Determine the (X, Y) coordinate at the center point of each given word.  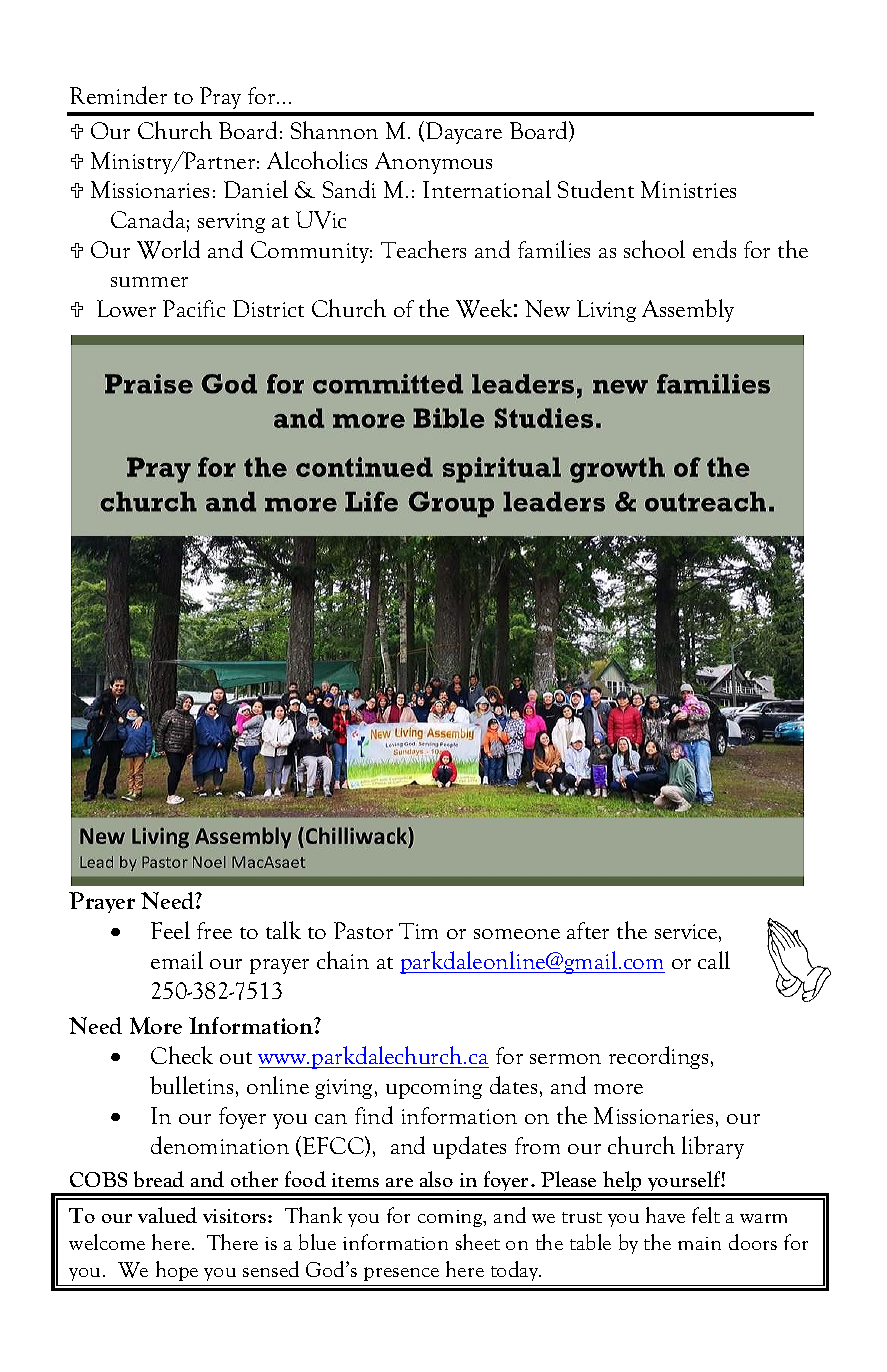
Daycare (464, 133)
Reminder (118, 95)
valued (167, 1215)
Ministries (688, 189)
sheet (478, 1242)
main (699, 1243)
